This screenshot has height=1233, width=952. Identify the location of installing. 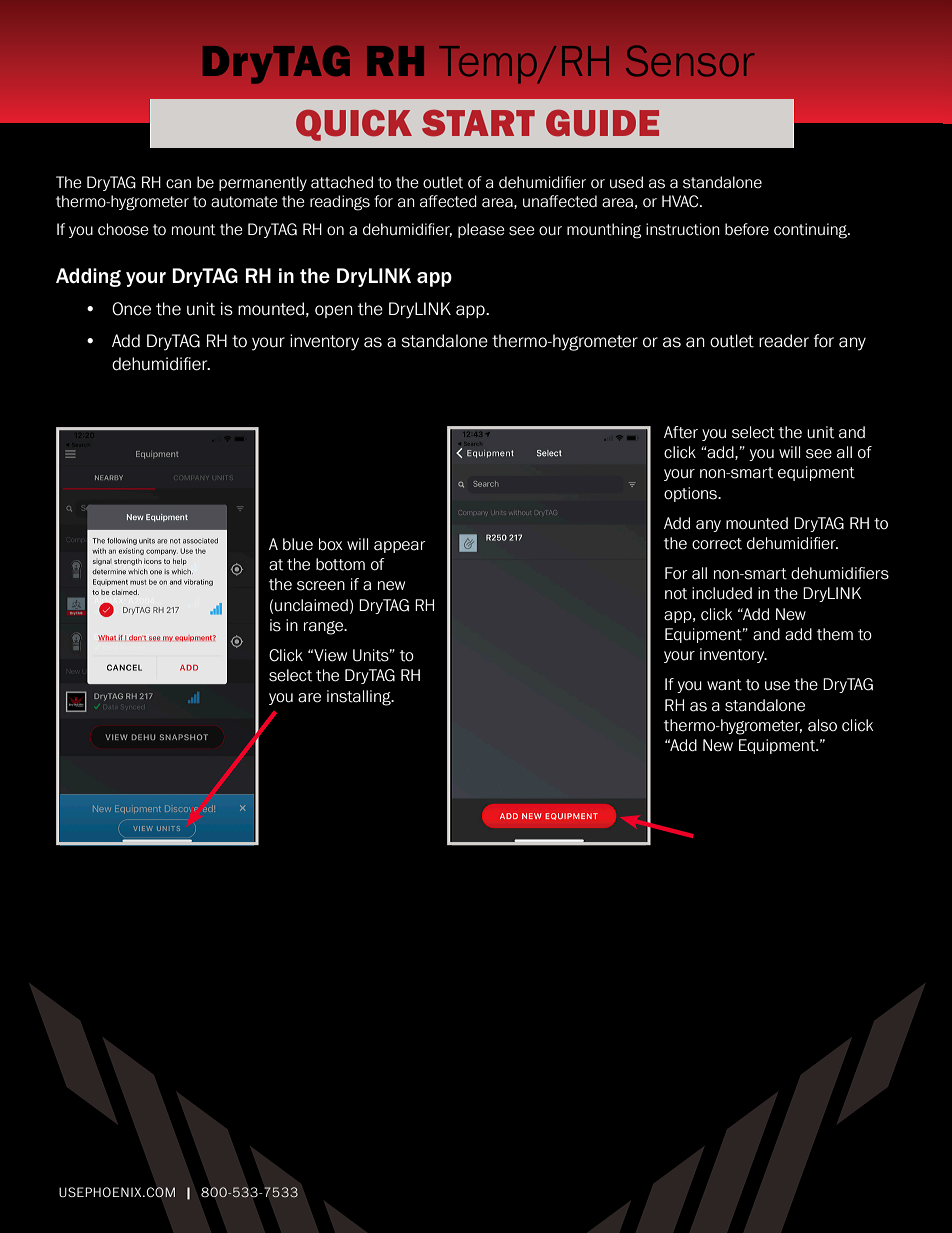
(360, 698).
